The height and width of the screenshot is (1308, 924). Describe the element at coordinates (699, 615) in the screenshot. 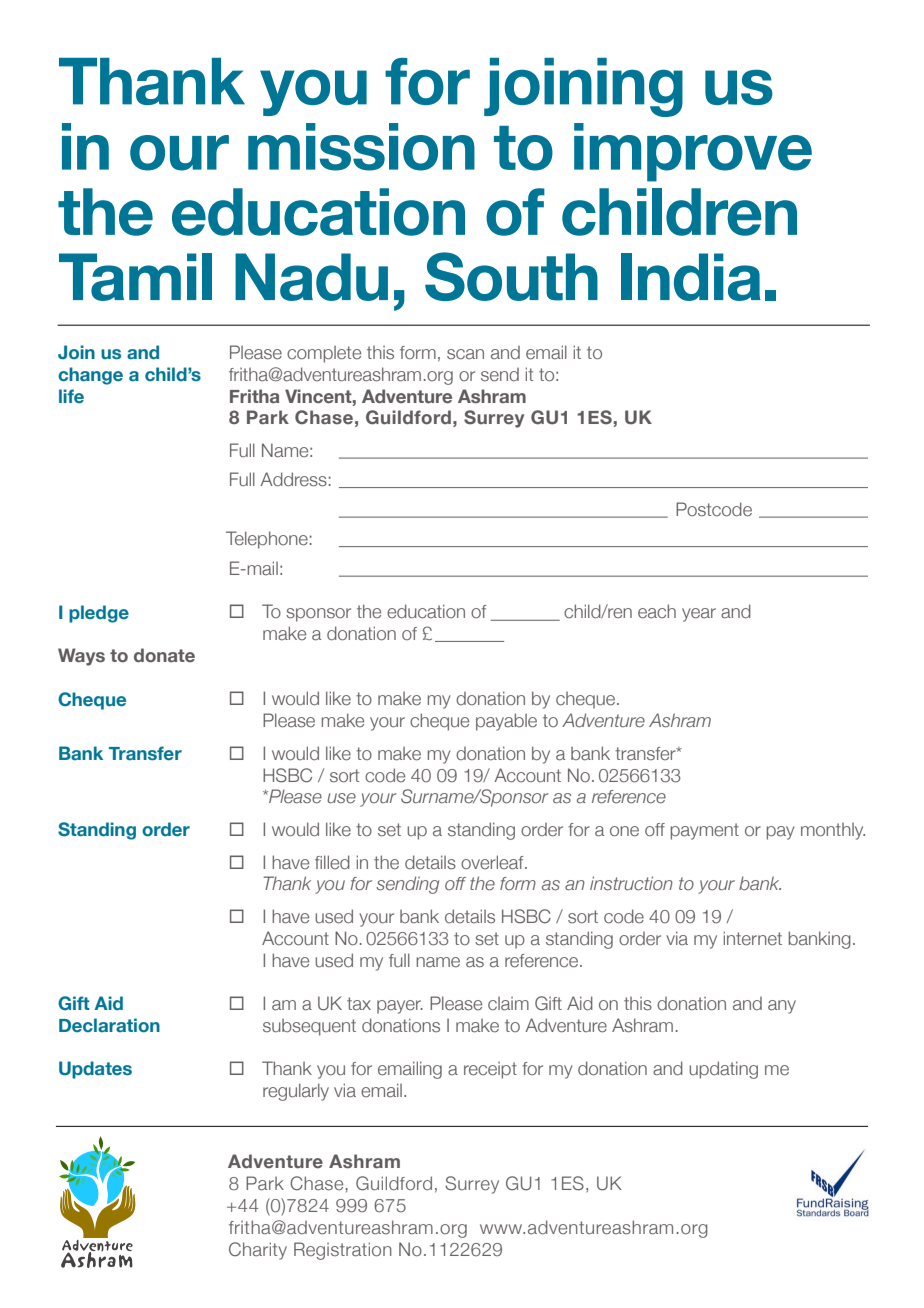

I see `year` at that location.
